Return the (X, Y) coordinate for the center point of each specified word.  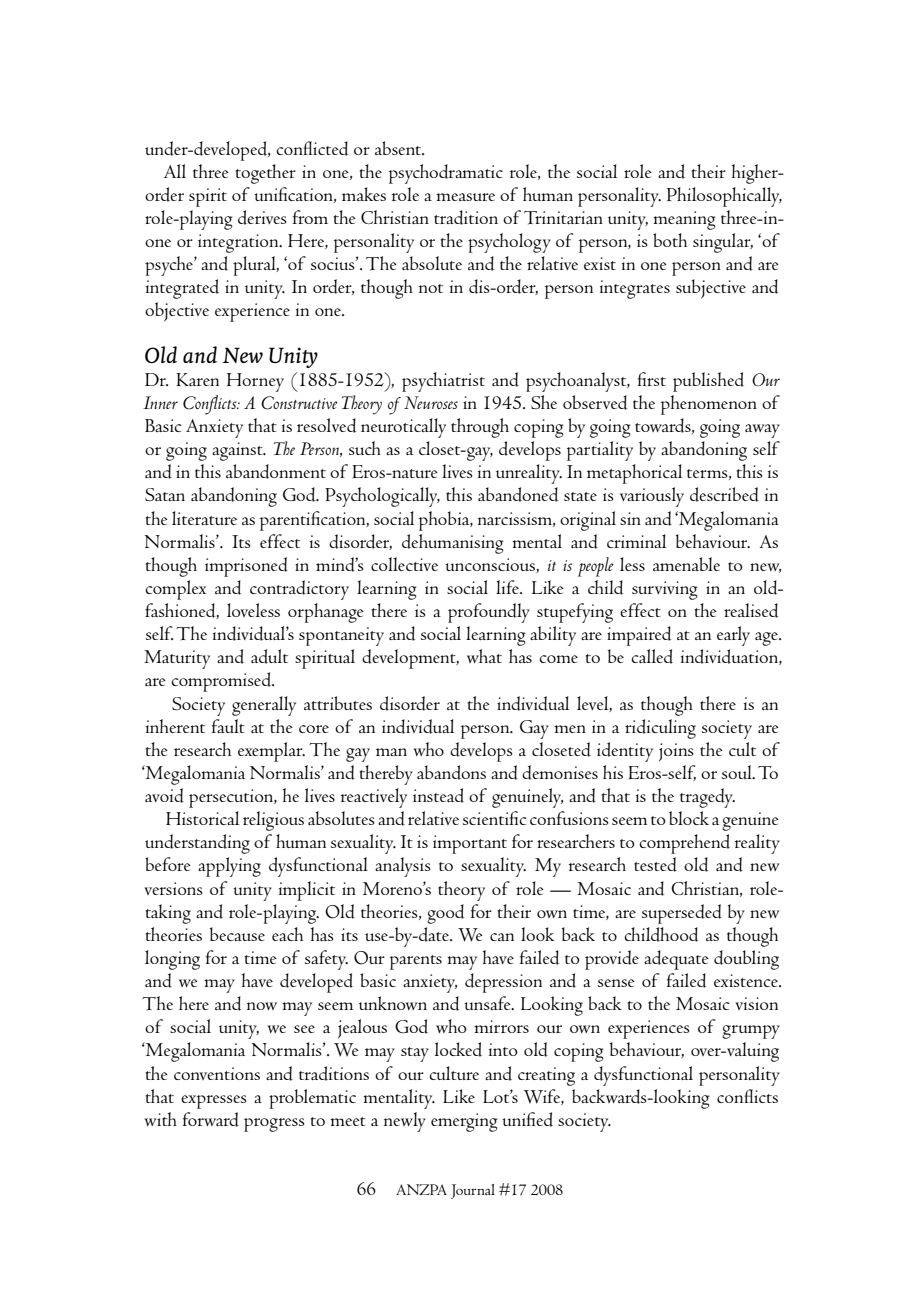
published (708, 382)
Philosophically (724, 197)
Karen (197, 379)
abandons (451, 772)
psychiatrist (443, 382)
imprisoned (246, 567)
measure (465, 197)
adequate (676, 960)
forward (211, 1119)
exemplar (271, 752)
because (237, 934)
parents (416, 962)
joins (676, 752)
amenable (686, 564)
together (266, 174)
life (508, 587)
